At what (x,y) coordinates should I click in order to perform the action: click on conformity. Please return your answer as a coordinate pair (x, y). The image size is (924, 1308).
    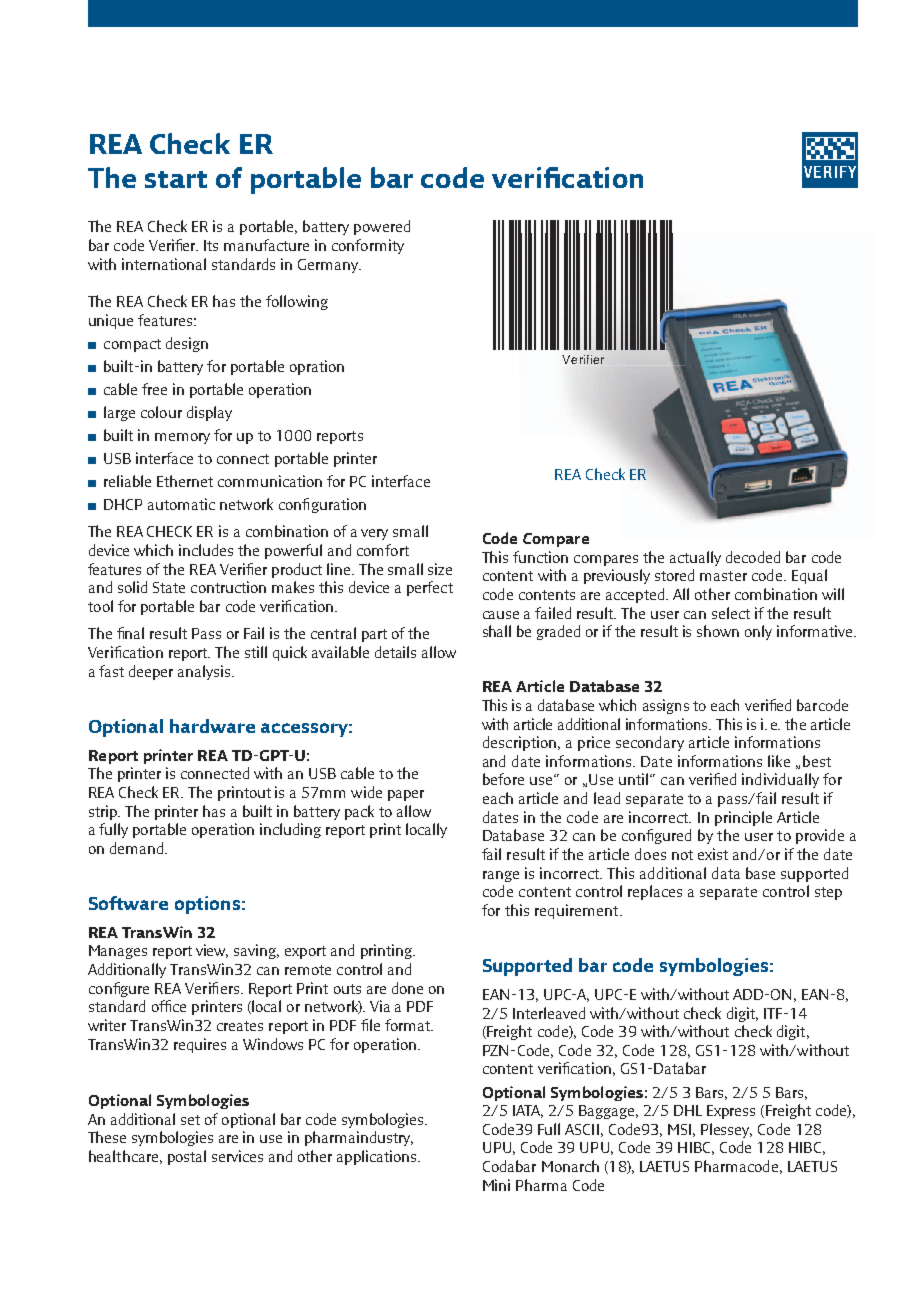
    Looking at the image, I should click on (368, 246).
